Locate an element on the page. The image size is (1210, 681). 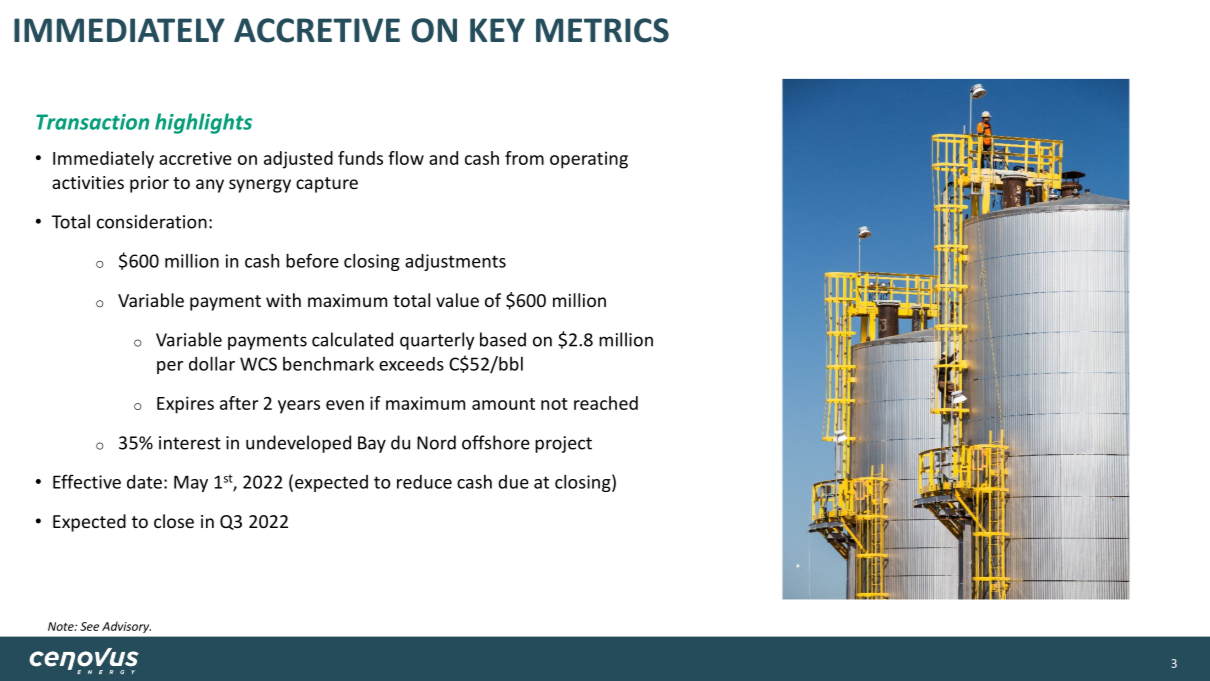
Transaction is located at coordinates (92, 122).
